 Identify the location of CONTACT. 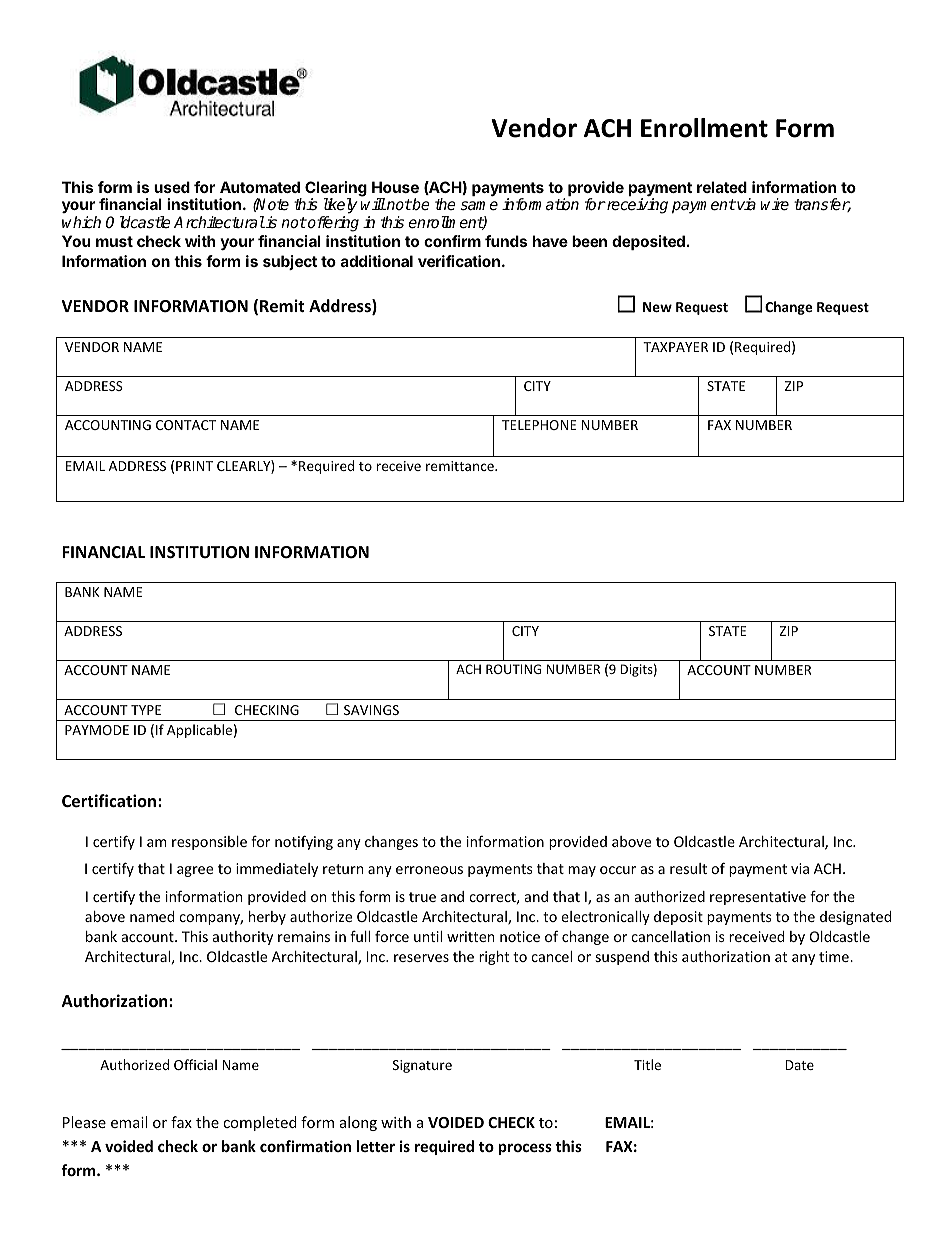
(186, 425).
